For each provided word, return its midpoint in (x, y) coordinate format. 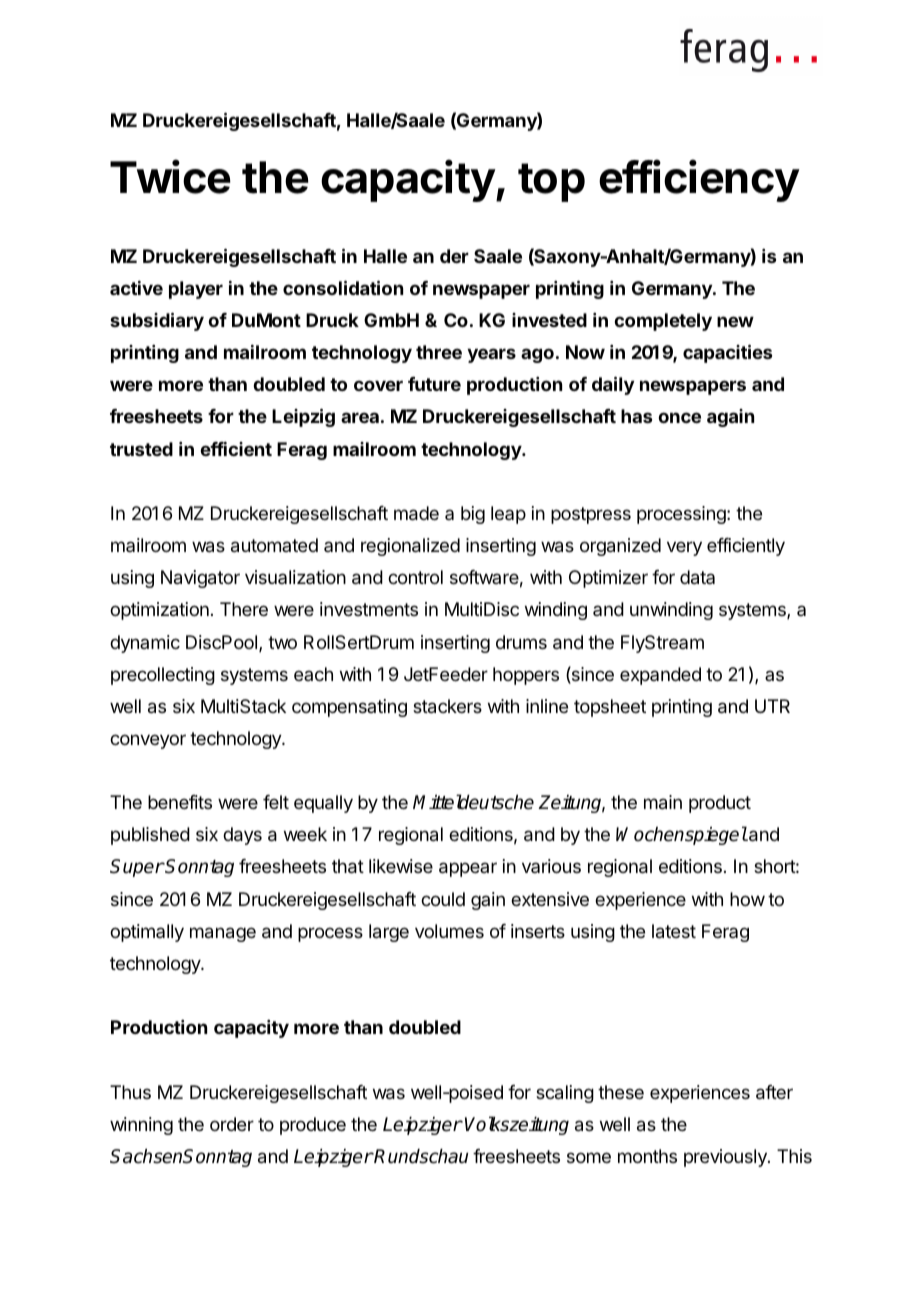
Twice (170, 177)
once (679, 417)
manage (223, 934)
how (747, 899)
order (232, 1124)
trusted (141, 449)
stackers (447, 706)
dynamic (145, 644)
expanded (660, 676)
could (443, 899)
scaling (565, 1094)
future (434, 384)
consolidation (343, 287)
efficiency (699, 180)
